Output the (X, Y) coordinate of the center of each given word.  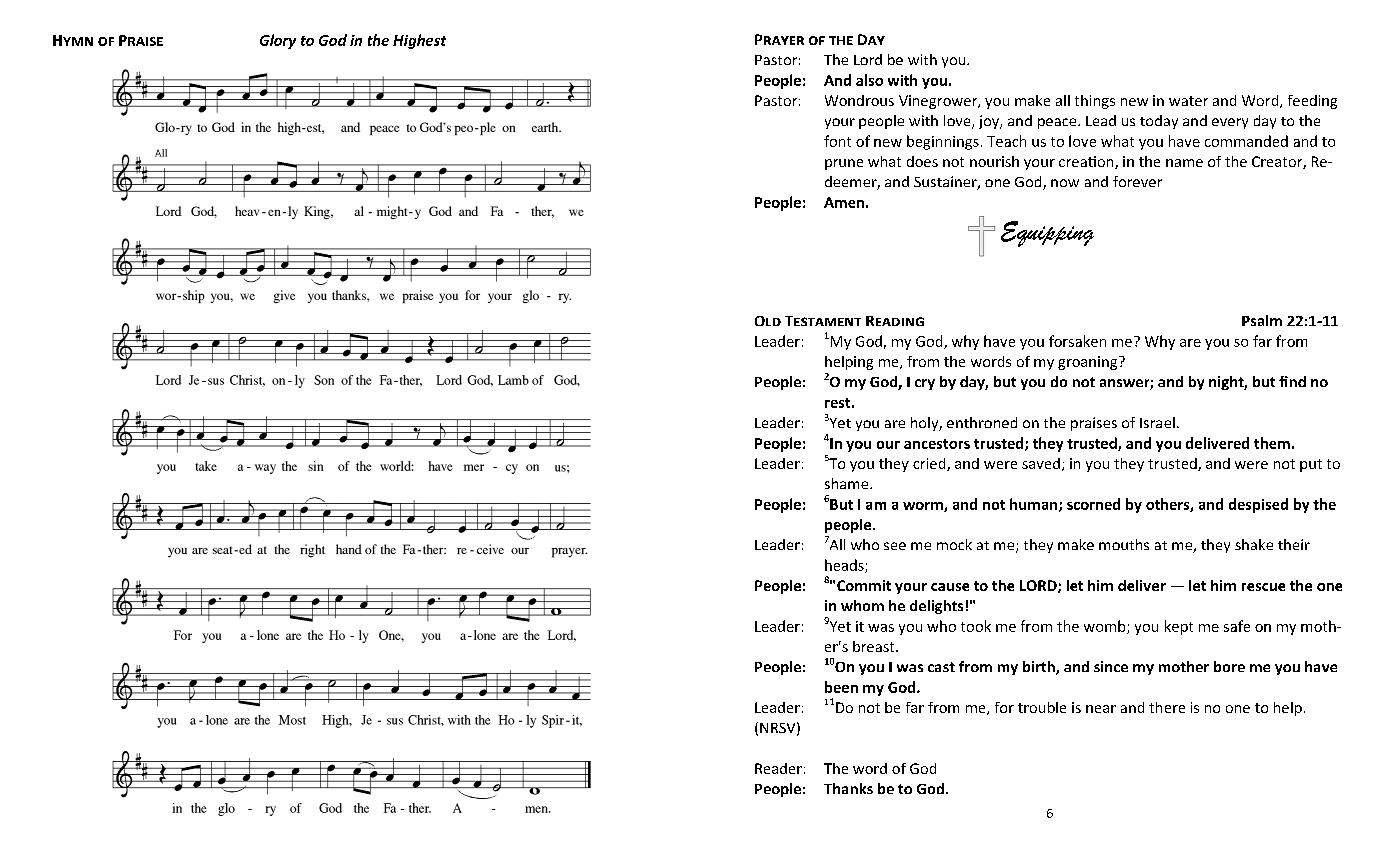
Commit (864, 585)
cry (925, 384)
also (869, 80)
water (1188, 101)
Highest (419, 41)
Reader (778, 768)
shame (848, 483)
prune (844, 164)
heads (845, 566)
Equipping (1047, 234)
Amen (844, 202)
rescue (1263, 587)
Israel (1157, 422)
